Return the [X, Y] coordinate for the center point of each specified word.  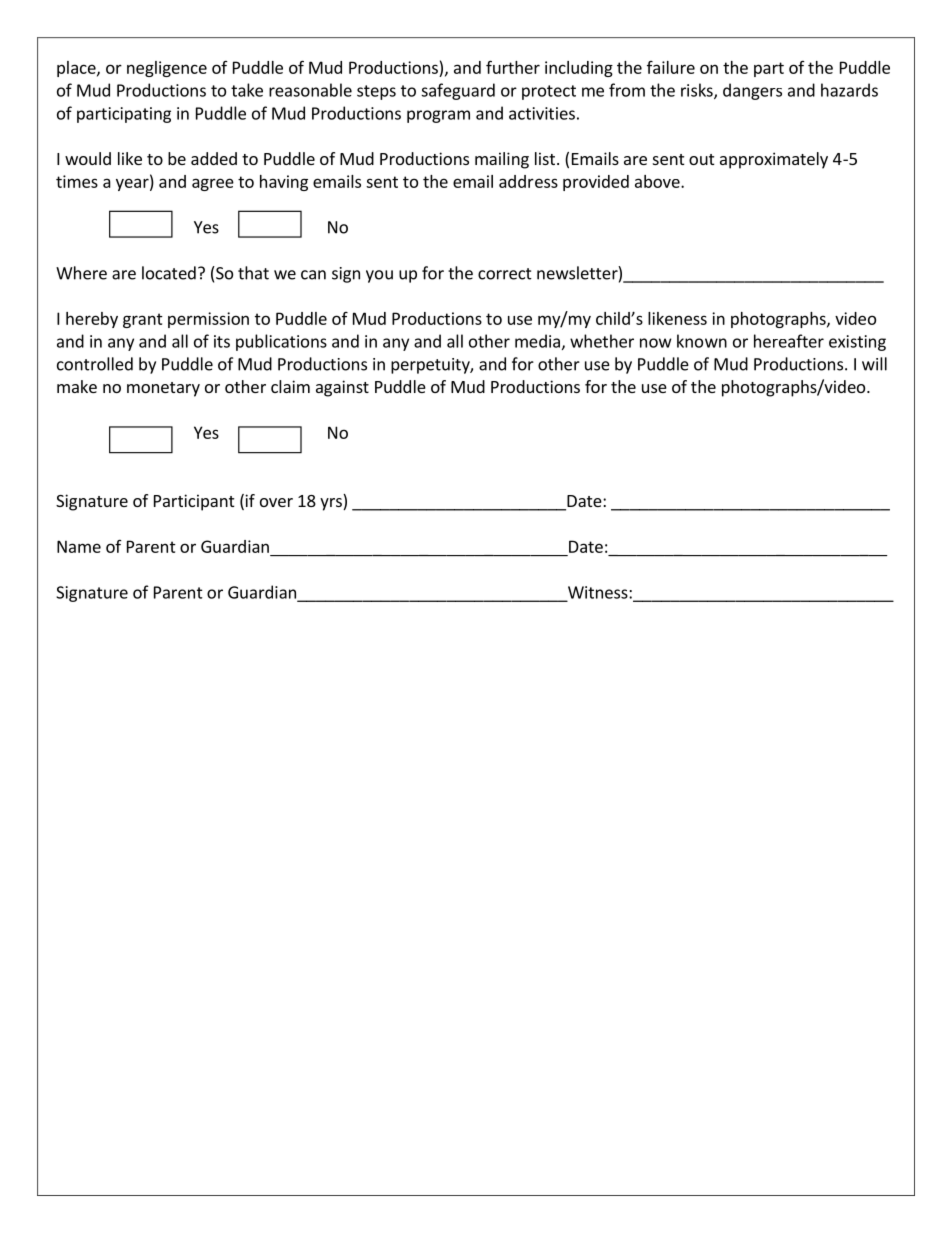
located [169, 273]
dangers [752, 91]
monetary [163, 389]
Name [79, 546]
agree [213, 184]
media [537, 341]
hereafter [789, 341]
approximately [774, 160]
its [222, 341]
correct [505, 274]
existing [857, 343]
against [342, 388]
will [874, 364]
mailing [502, 160]
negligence [167, 69]
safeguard [458, 91]
